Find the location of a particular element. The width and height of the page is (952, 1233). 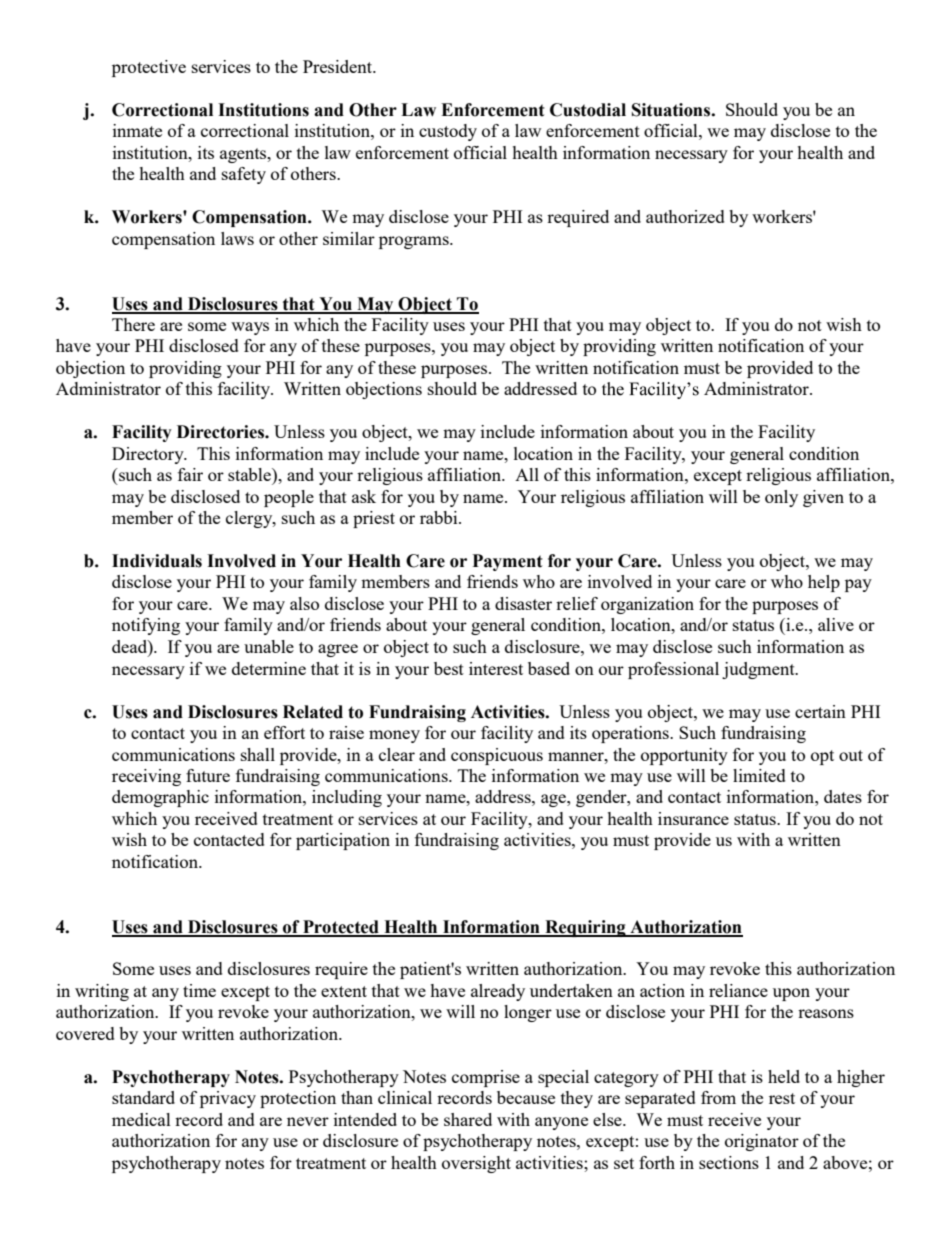

rabbi is located at coordinates (440, 517).
